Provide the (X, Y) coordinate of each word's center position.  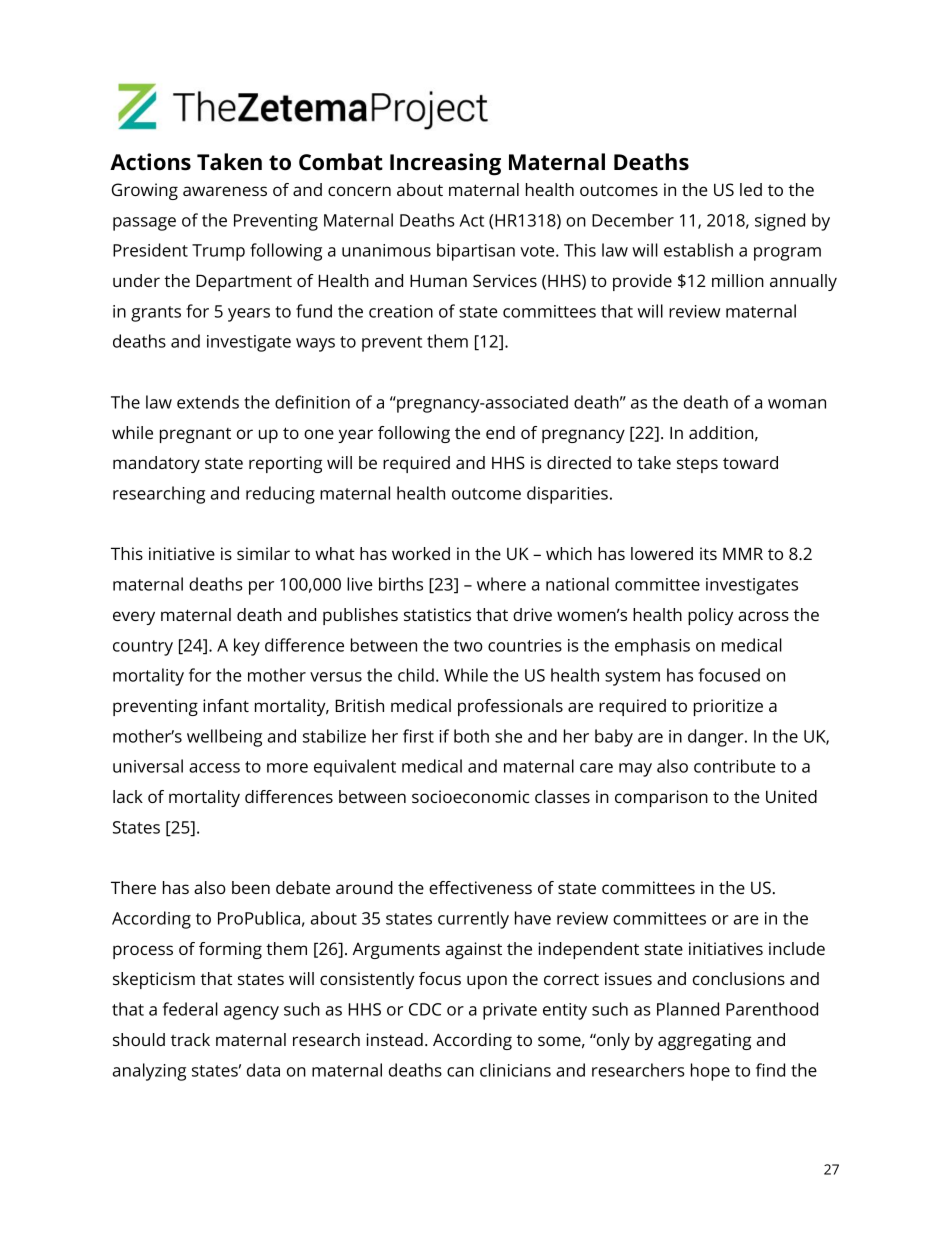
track (190, 1039)
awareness (225, 191)
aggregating (704, 1041)
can (460, 1072)
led (751, 189)
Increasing (445, 164)
